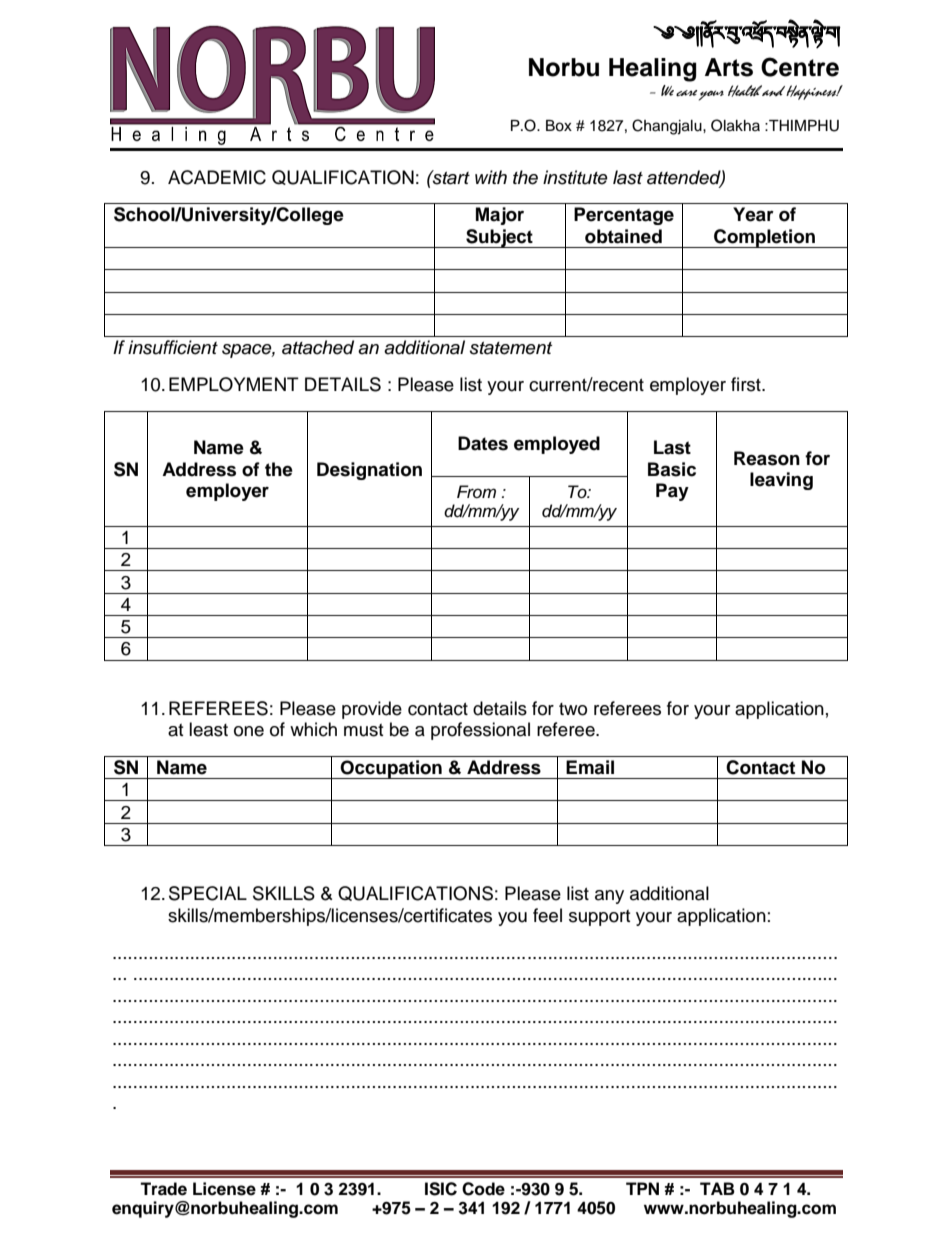  I want to click on ACADEMIC, so click(217, 177).
